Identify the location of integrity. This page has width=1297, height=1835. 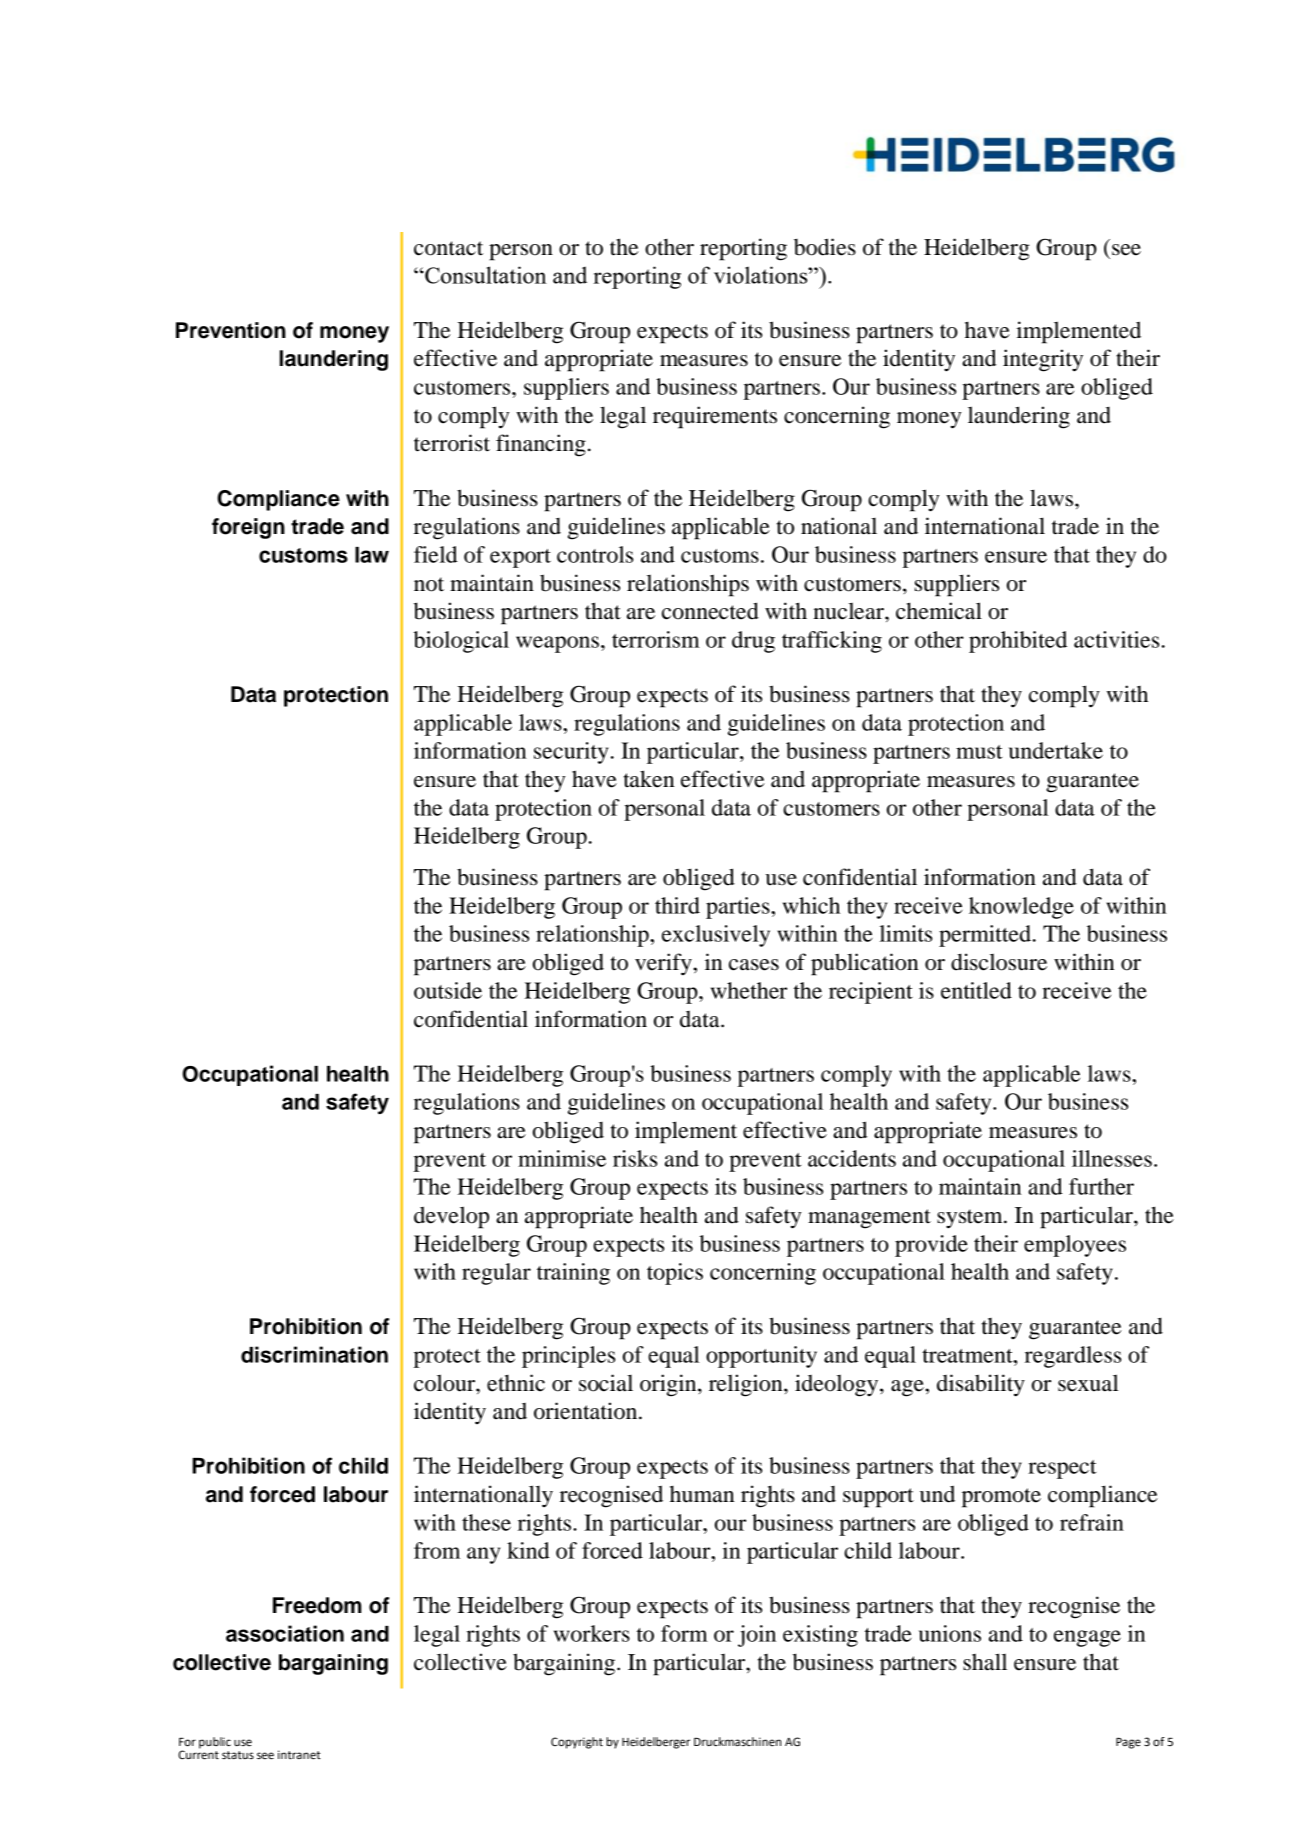
(1043, 360).
